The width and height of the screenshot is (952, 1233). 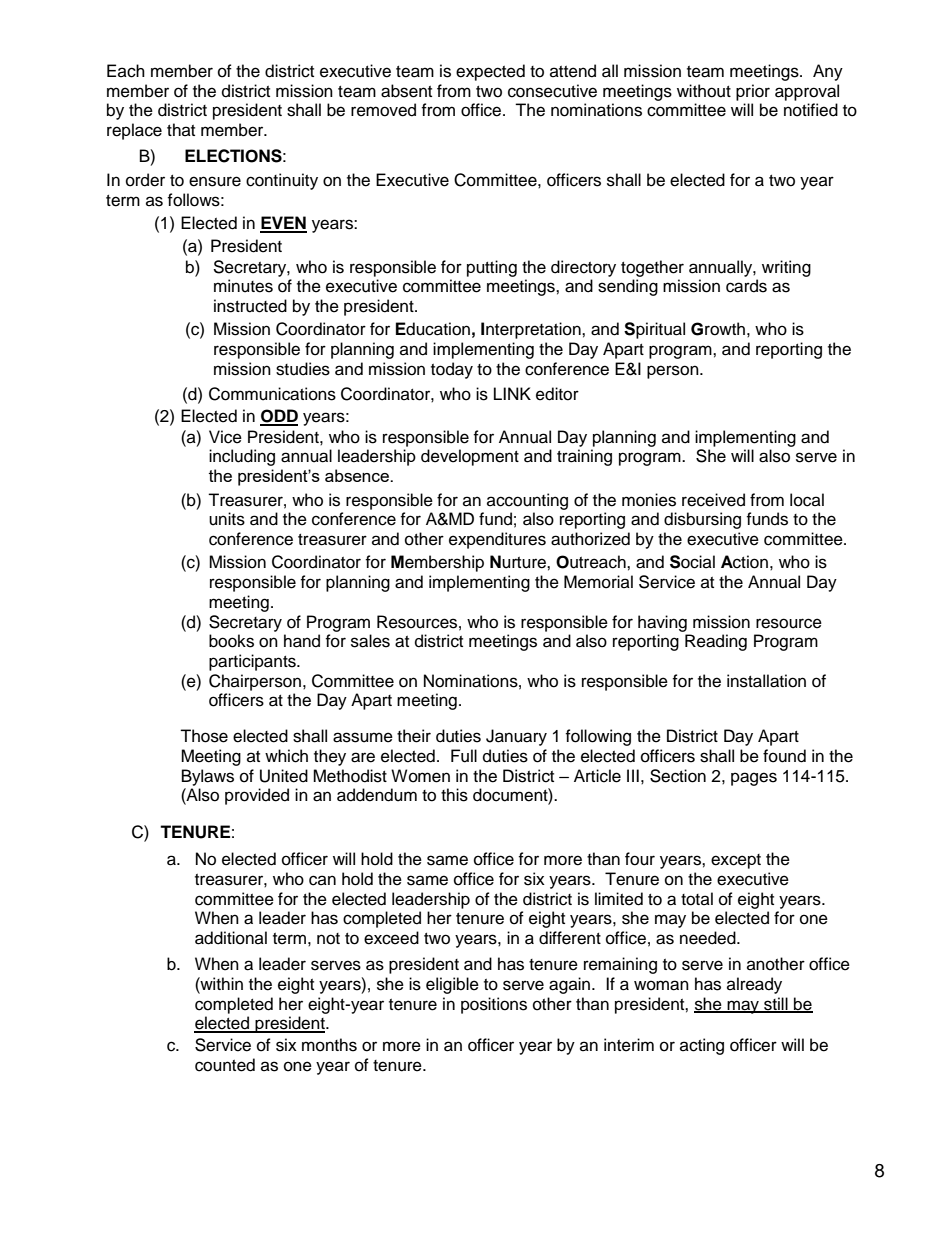 What do you see at coordinates (494, 1005) in the screenshot?
I see `positions` at bounding box center [494, 1005].
